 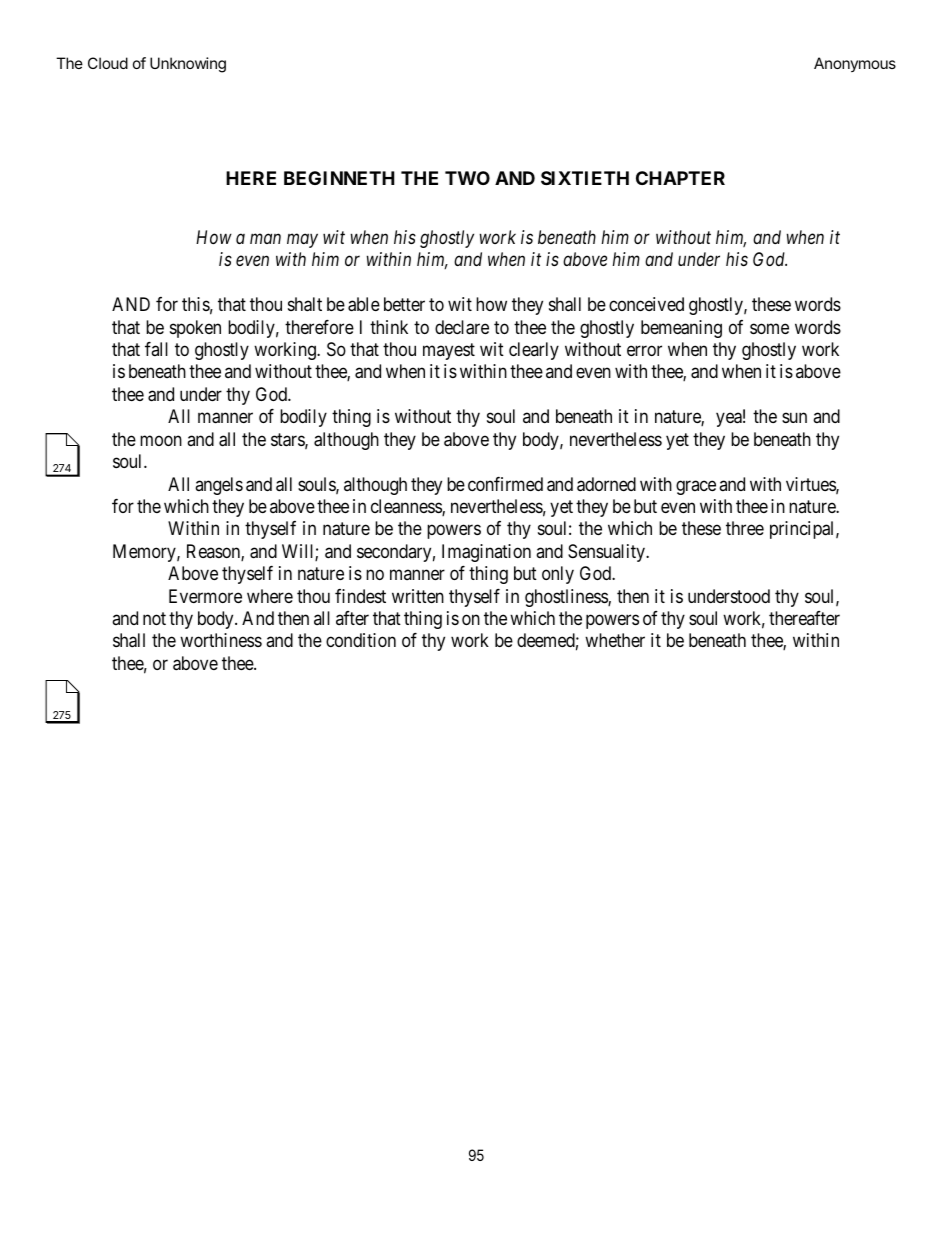 What do you see at coordinates (418, 596) in the screenshot?
I see `written` at bounding box center [418, 596].
